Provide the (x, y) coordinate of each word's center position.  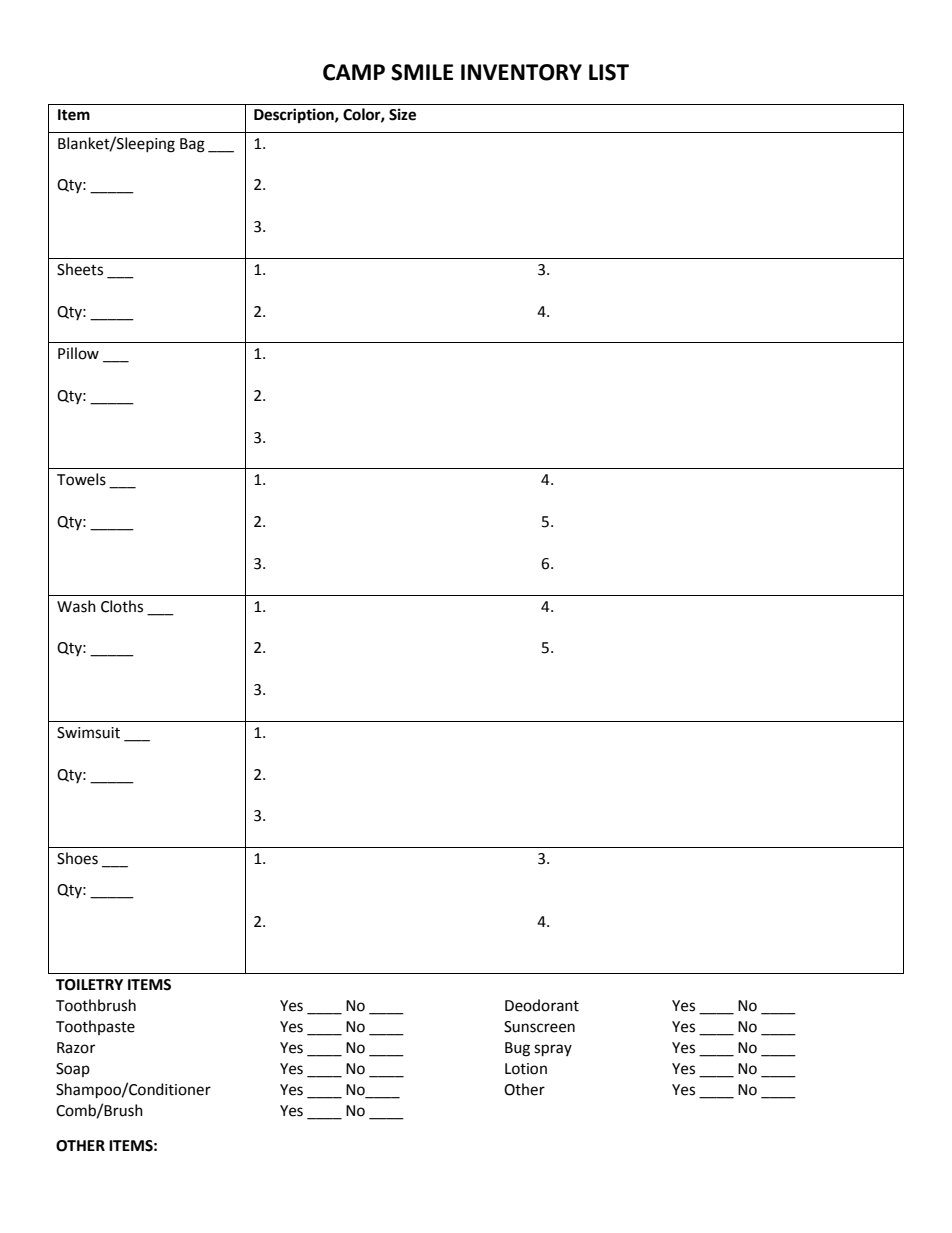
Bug (517, 1049)
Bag (192, 145)
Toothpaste (95, 1027)
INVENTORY (521, 72)
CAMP (354, 72)
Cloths (122, 606)
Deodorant (542, 1005)
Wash (76, 606)
